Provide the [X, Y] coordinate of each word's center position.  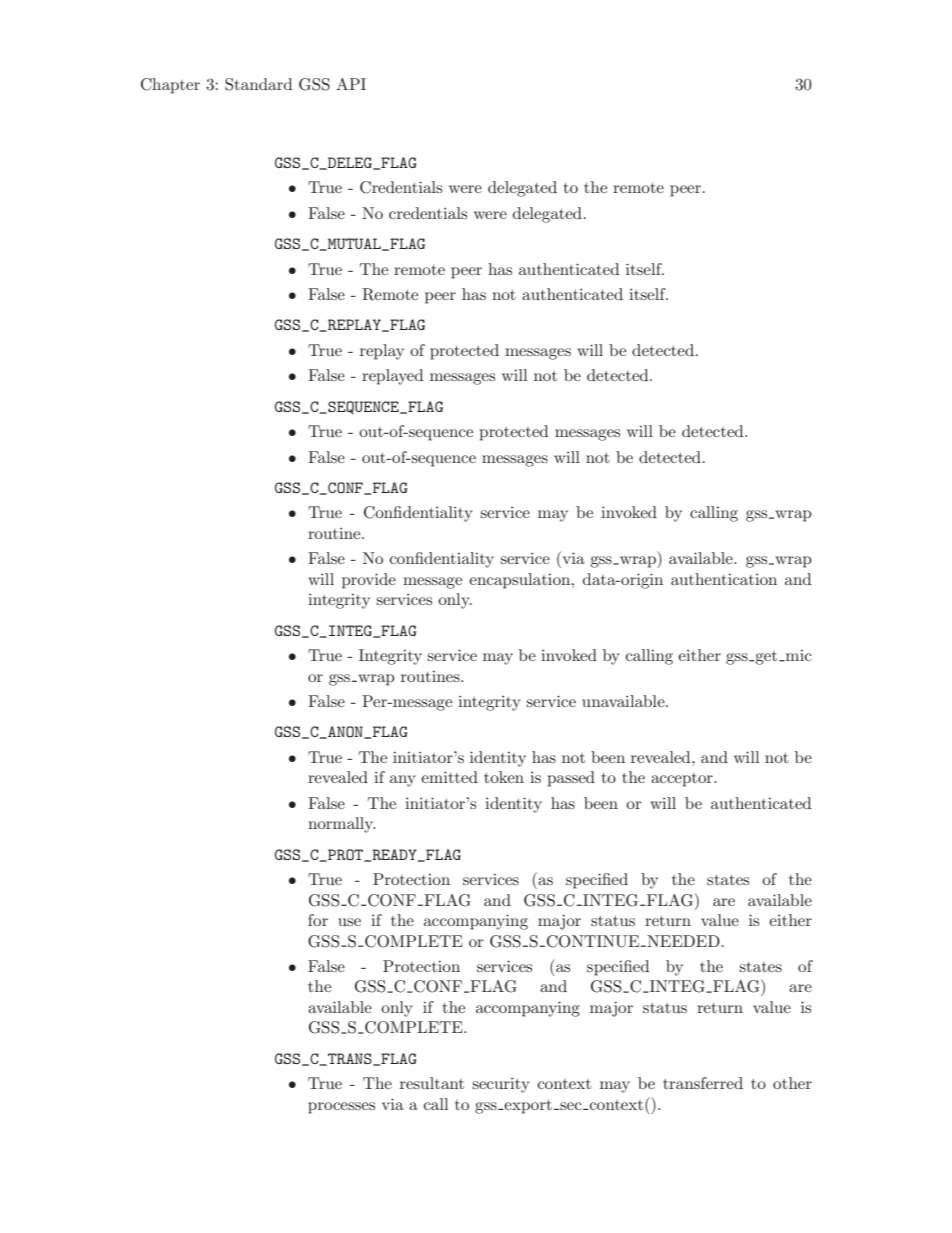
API [351, 84]
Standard [258, 84]
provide [369, 581]
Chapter [170, 86]
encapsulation [521, 581]
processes [341, 1108]
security [500, 1085]
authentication [724, 579]
